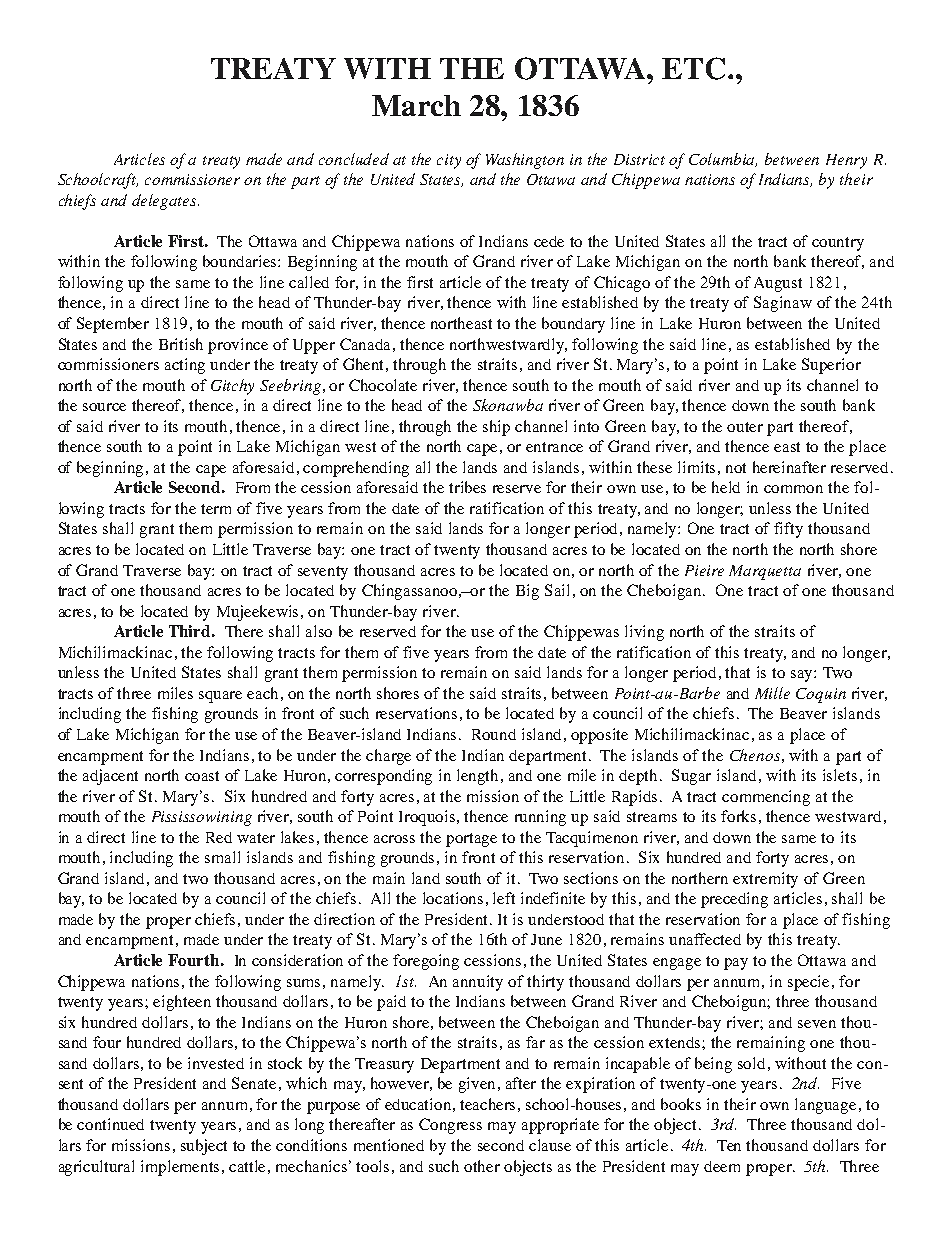  I want to click on extremity, so click(765, 880).
